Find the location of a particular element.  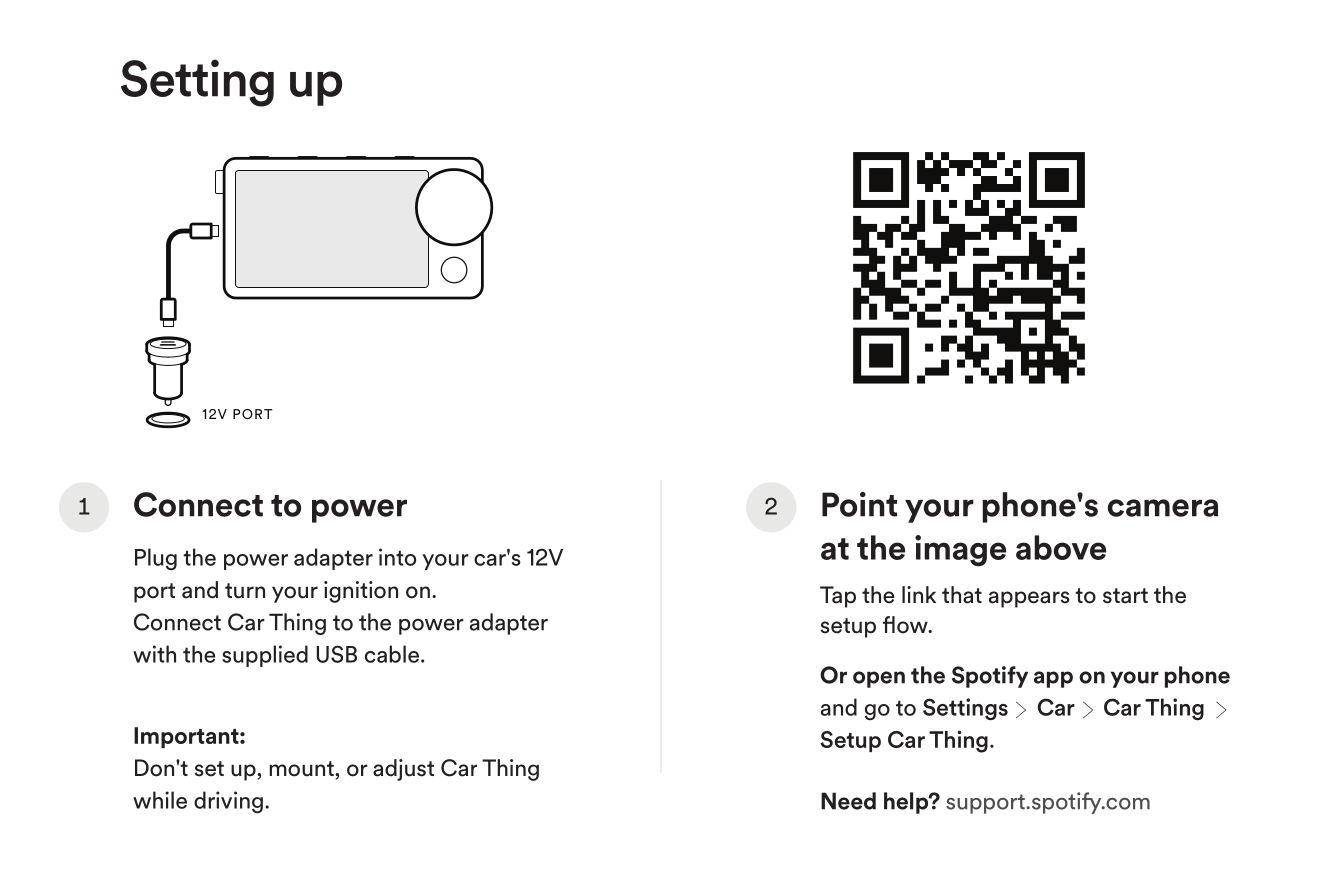

Need is located at coordinates (848, 801).
